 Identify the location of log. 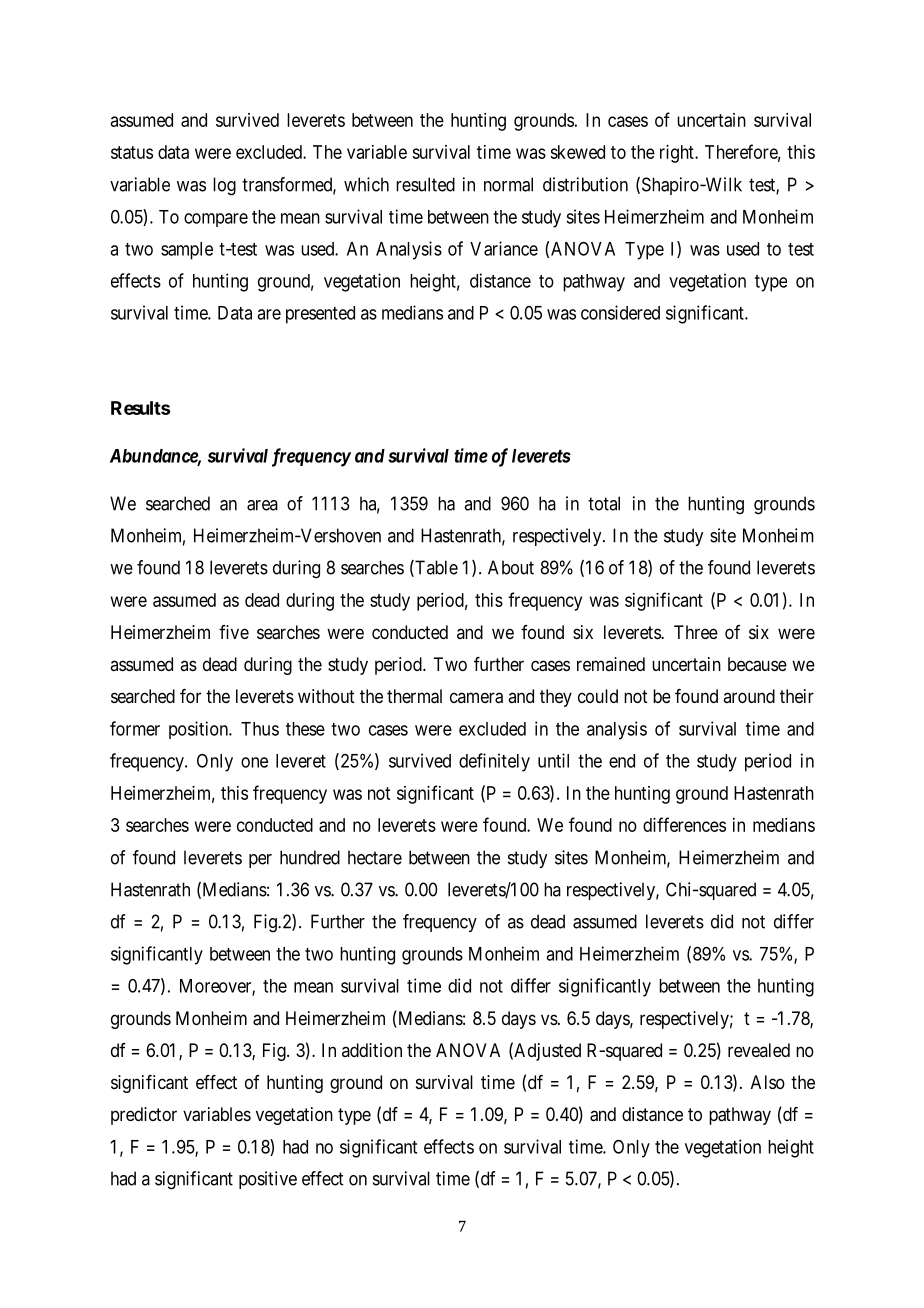
(224, 186).
